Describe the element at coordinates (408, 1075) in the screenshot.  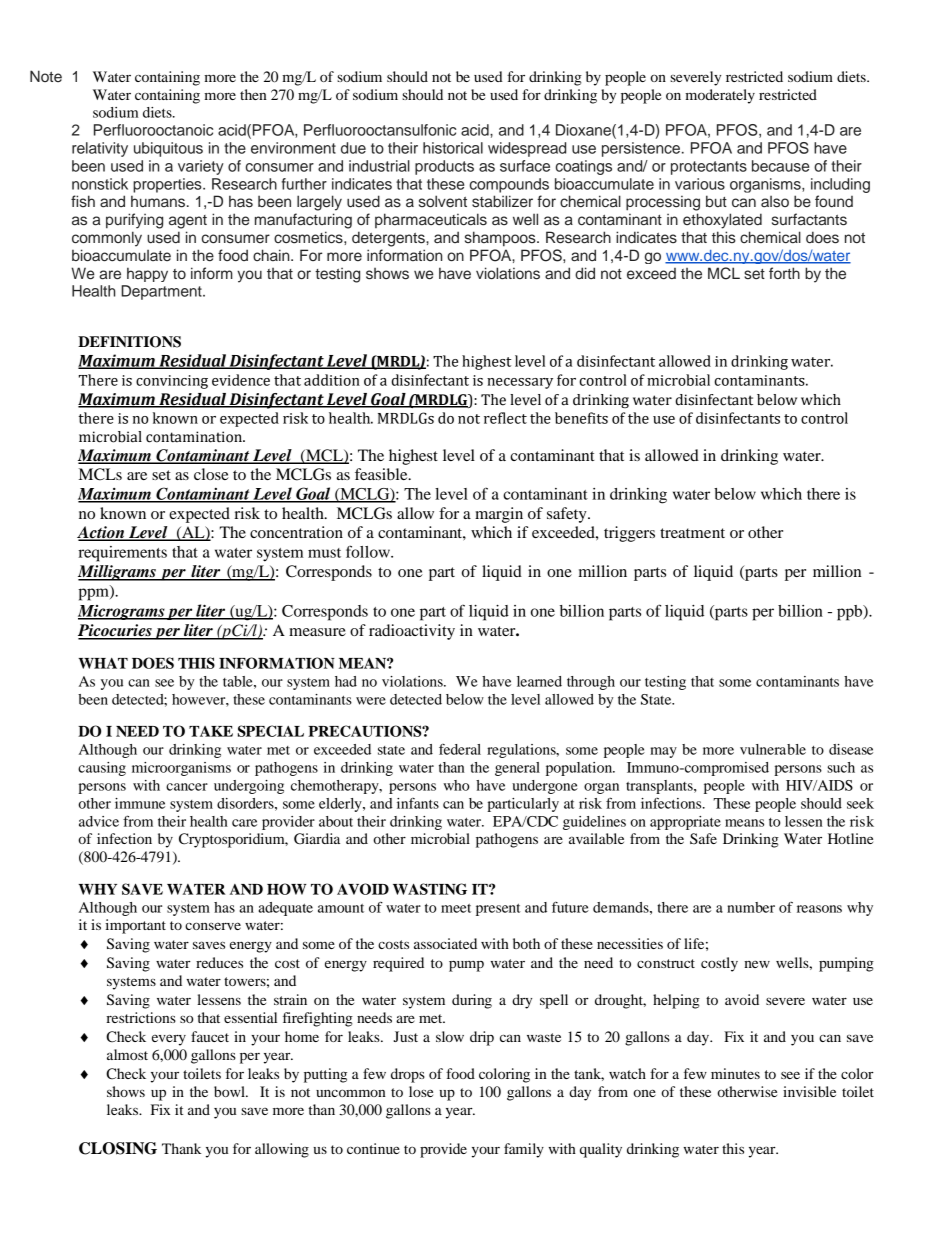
I see `drops` at that location.
